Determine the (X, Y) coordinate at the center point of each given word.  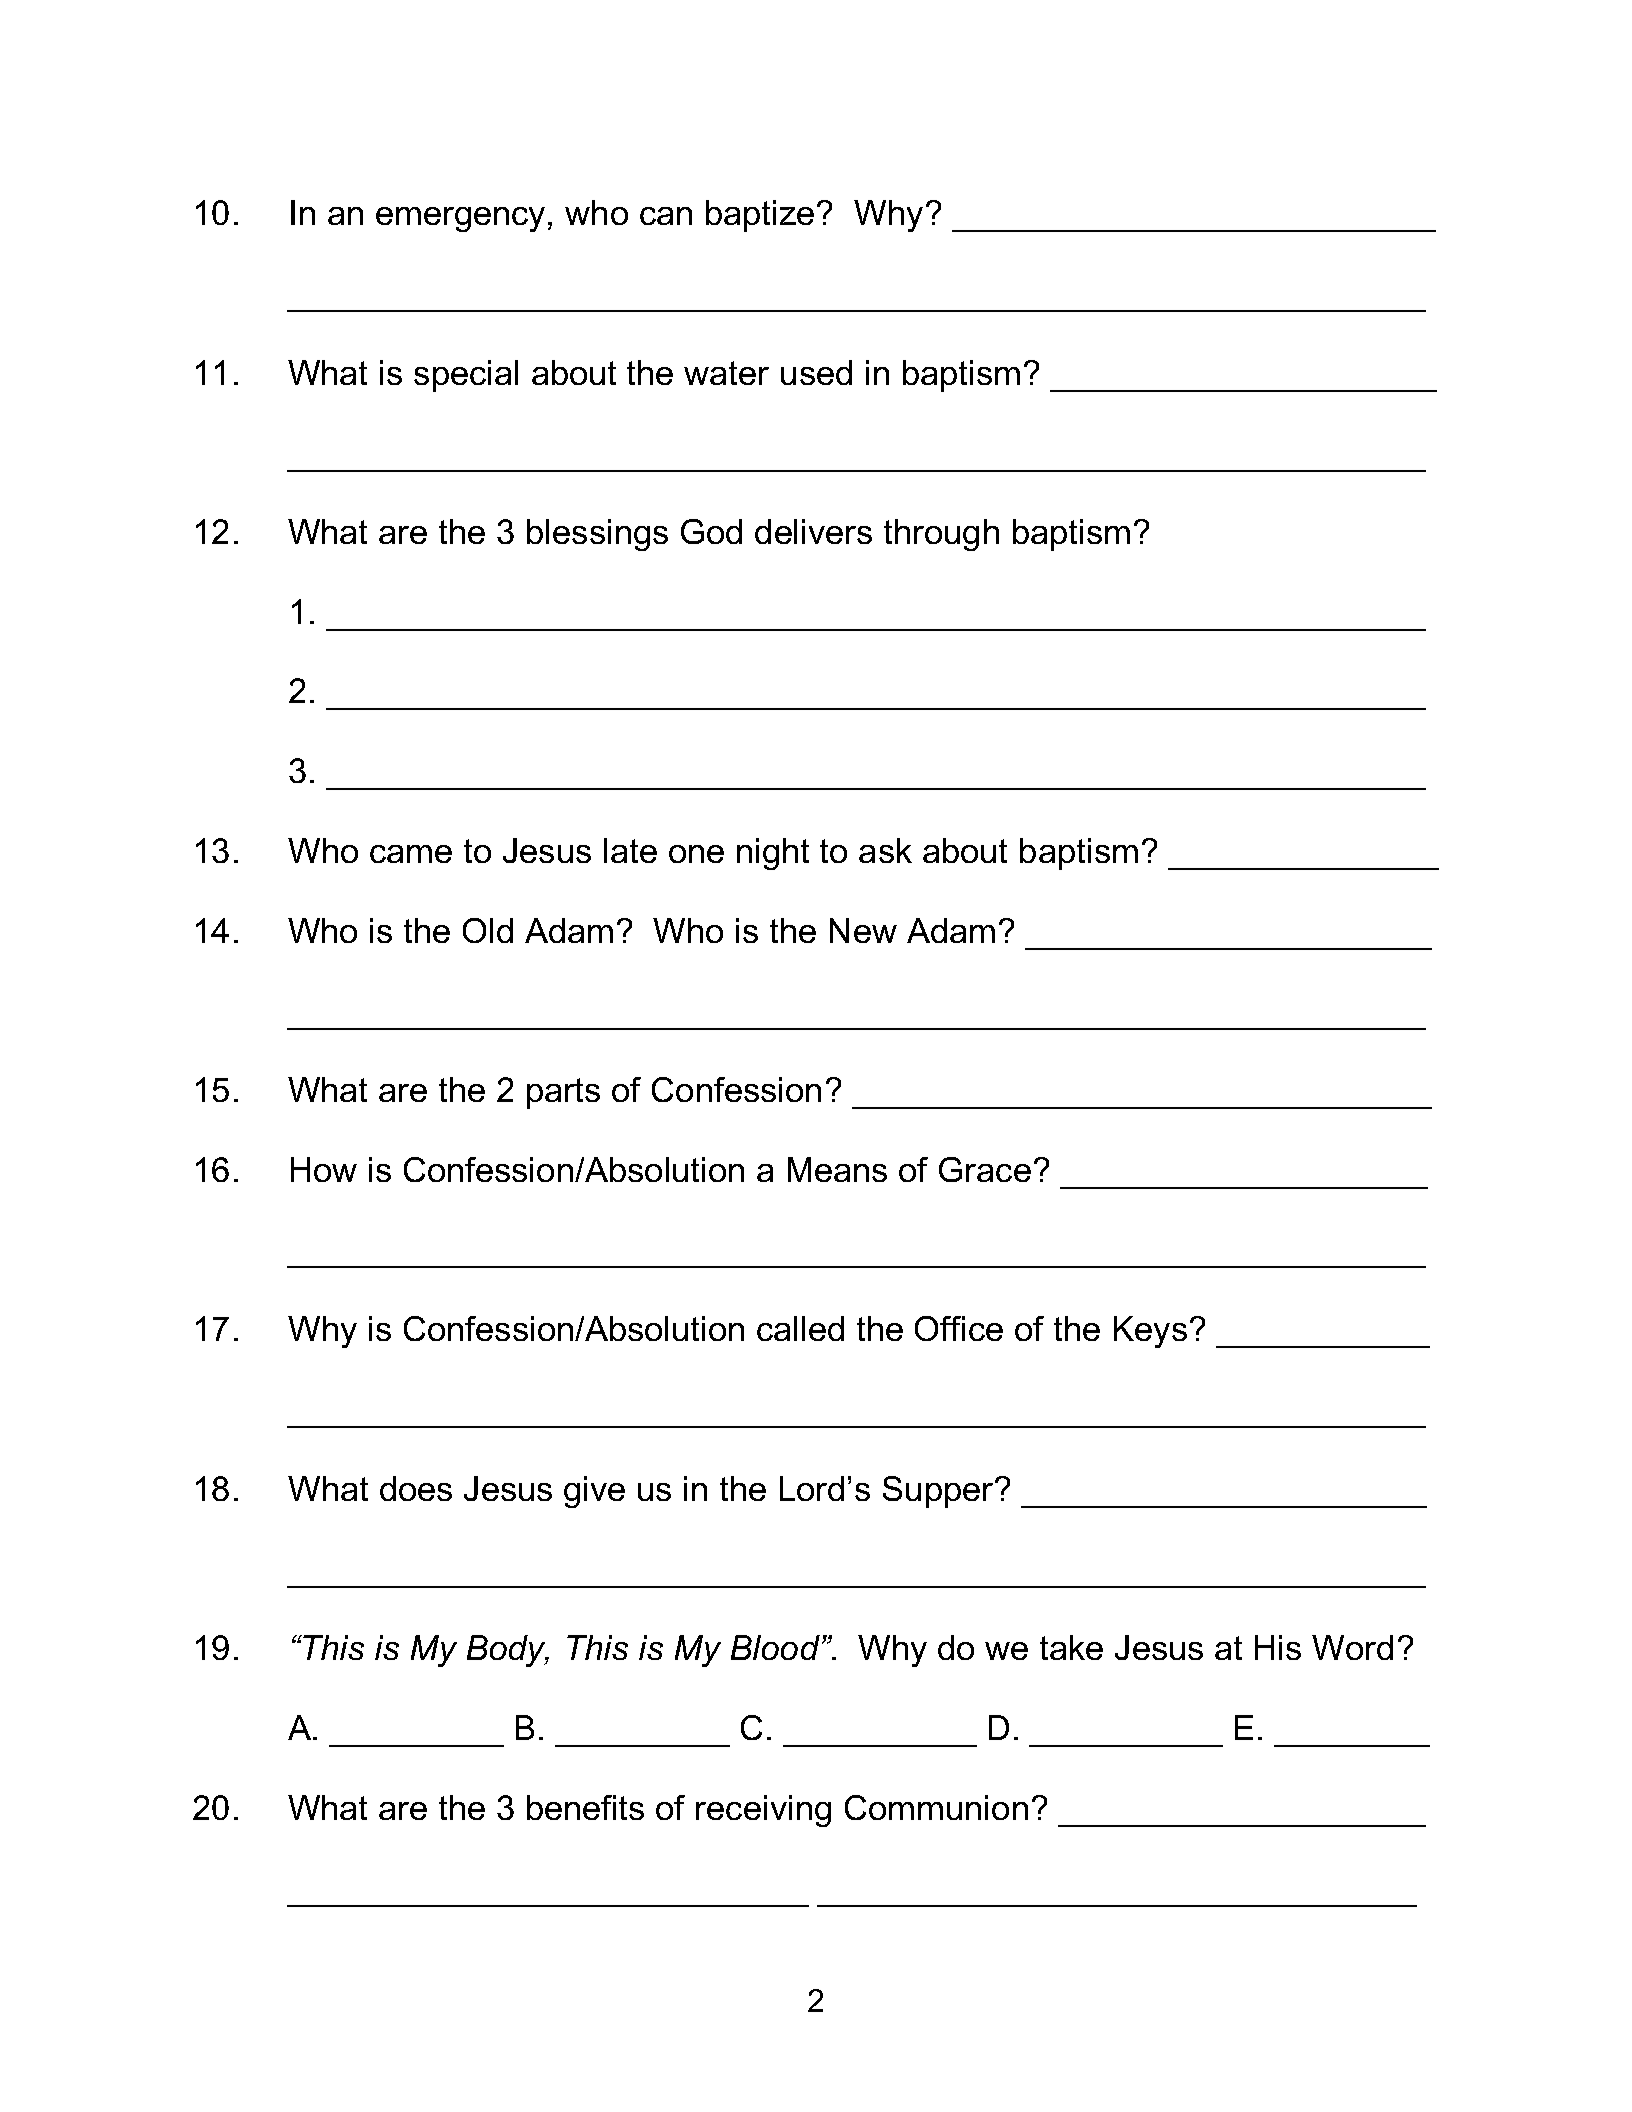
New (863, 930)
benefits (585, 1807)
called (800, 1328)
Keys (1150, 1332)
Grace (985, 1169)
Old (488, 930)
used (816, 372)
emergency (460, 219)
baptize (760, 216)
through (941, 535)
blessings (597, 535)
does (416, 1488)
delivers (813, 531)
